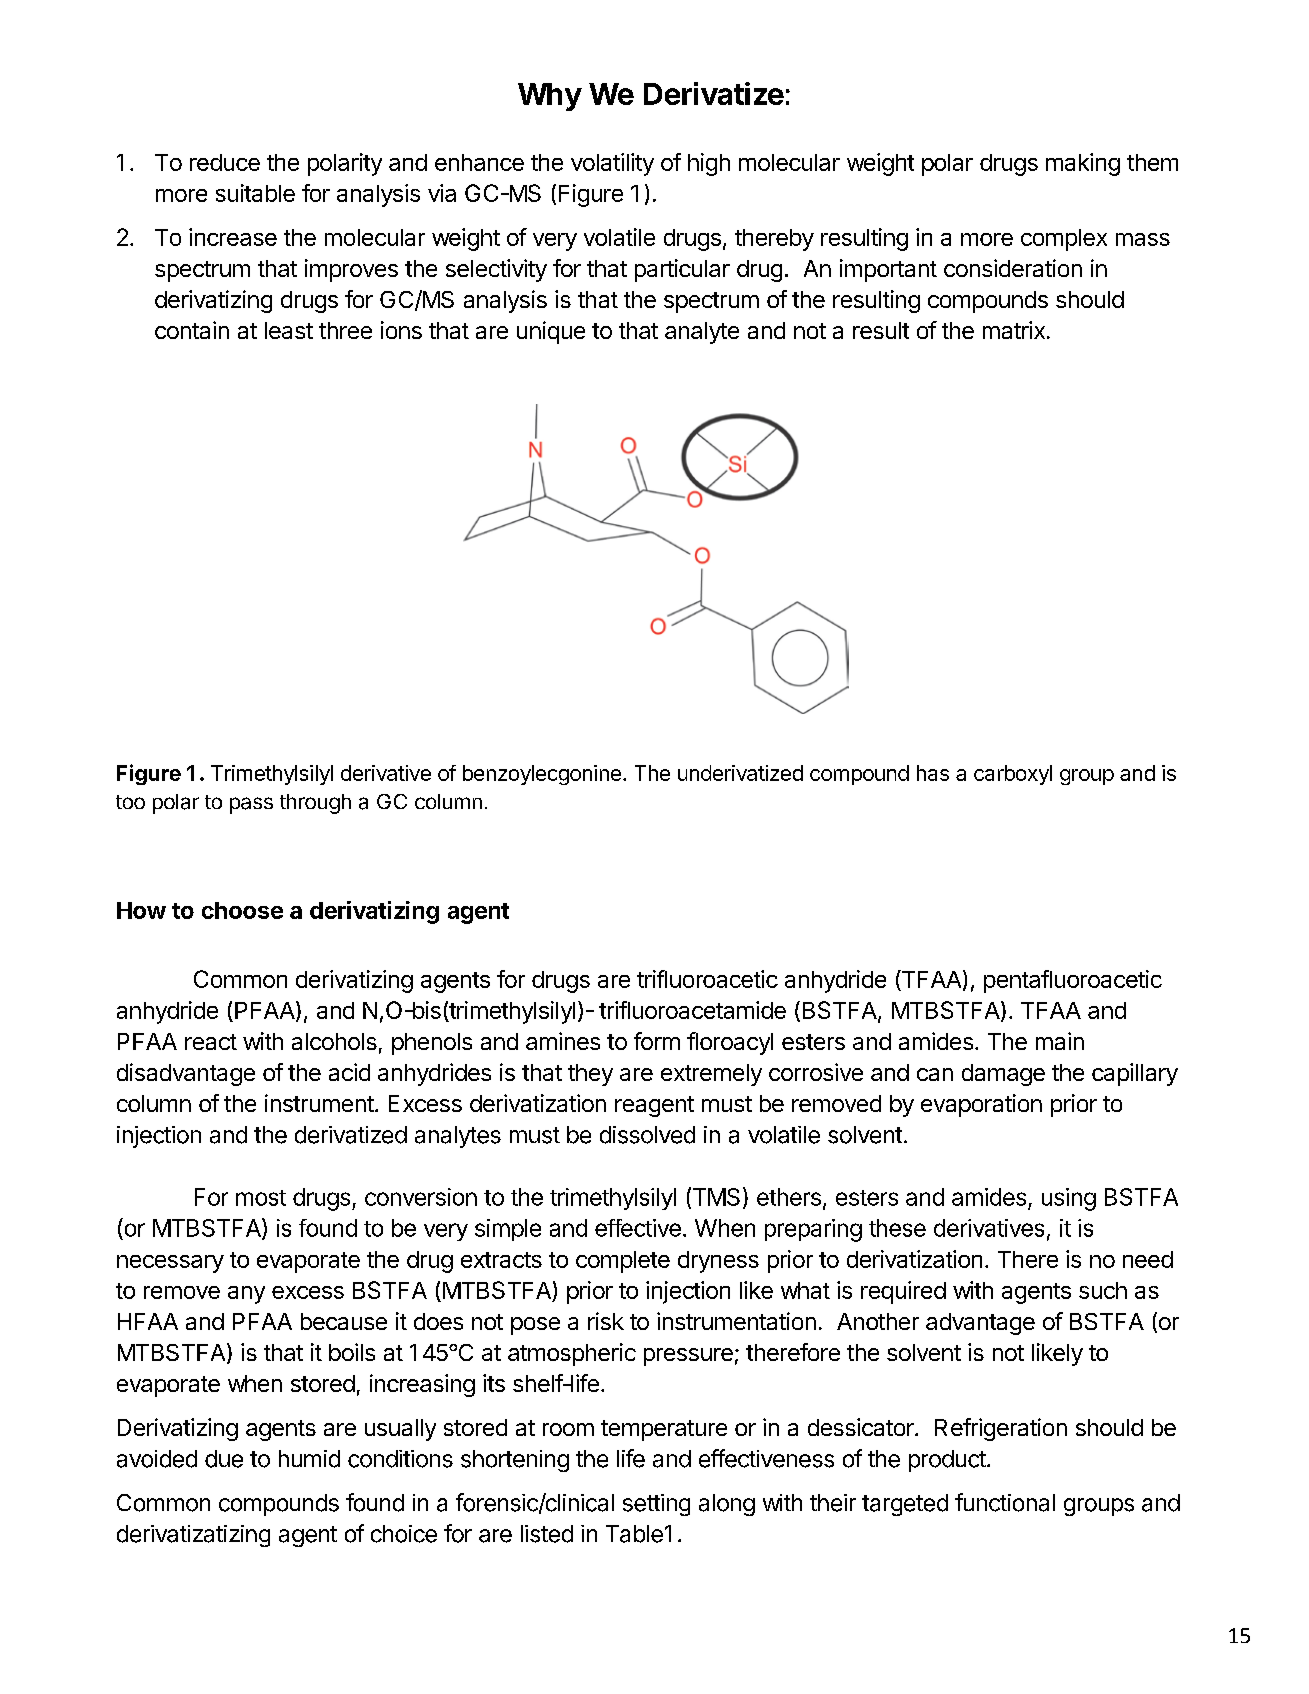 The height and width of the screenshot is (1694, 1309). Describe the element at coordinates (656, 1505) in the screenshot. I see `setting` at that location.
